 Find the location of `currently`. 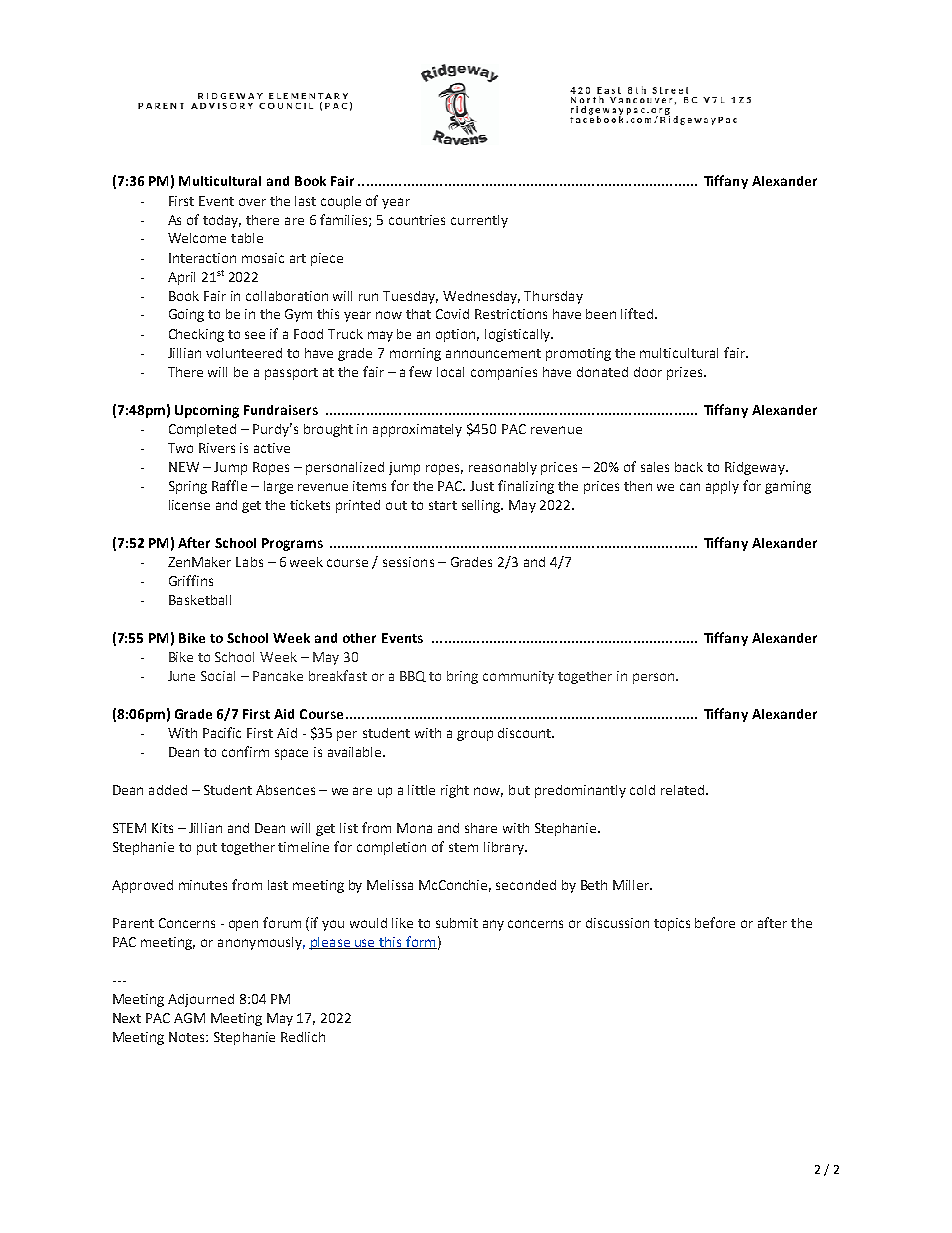

currently is located at coordinates (479, 221).
